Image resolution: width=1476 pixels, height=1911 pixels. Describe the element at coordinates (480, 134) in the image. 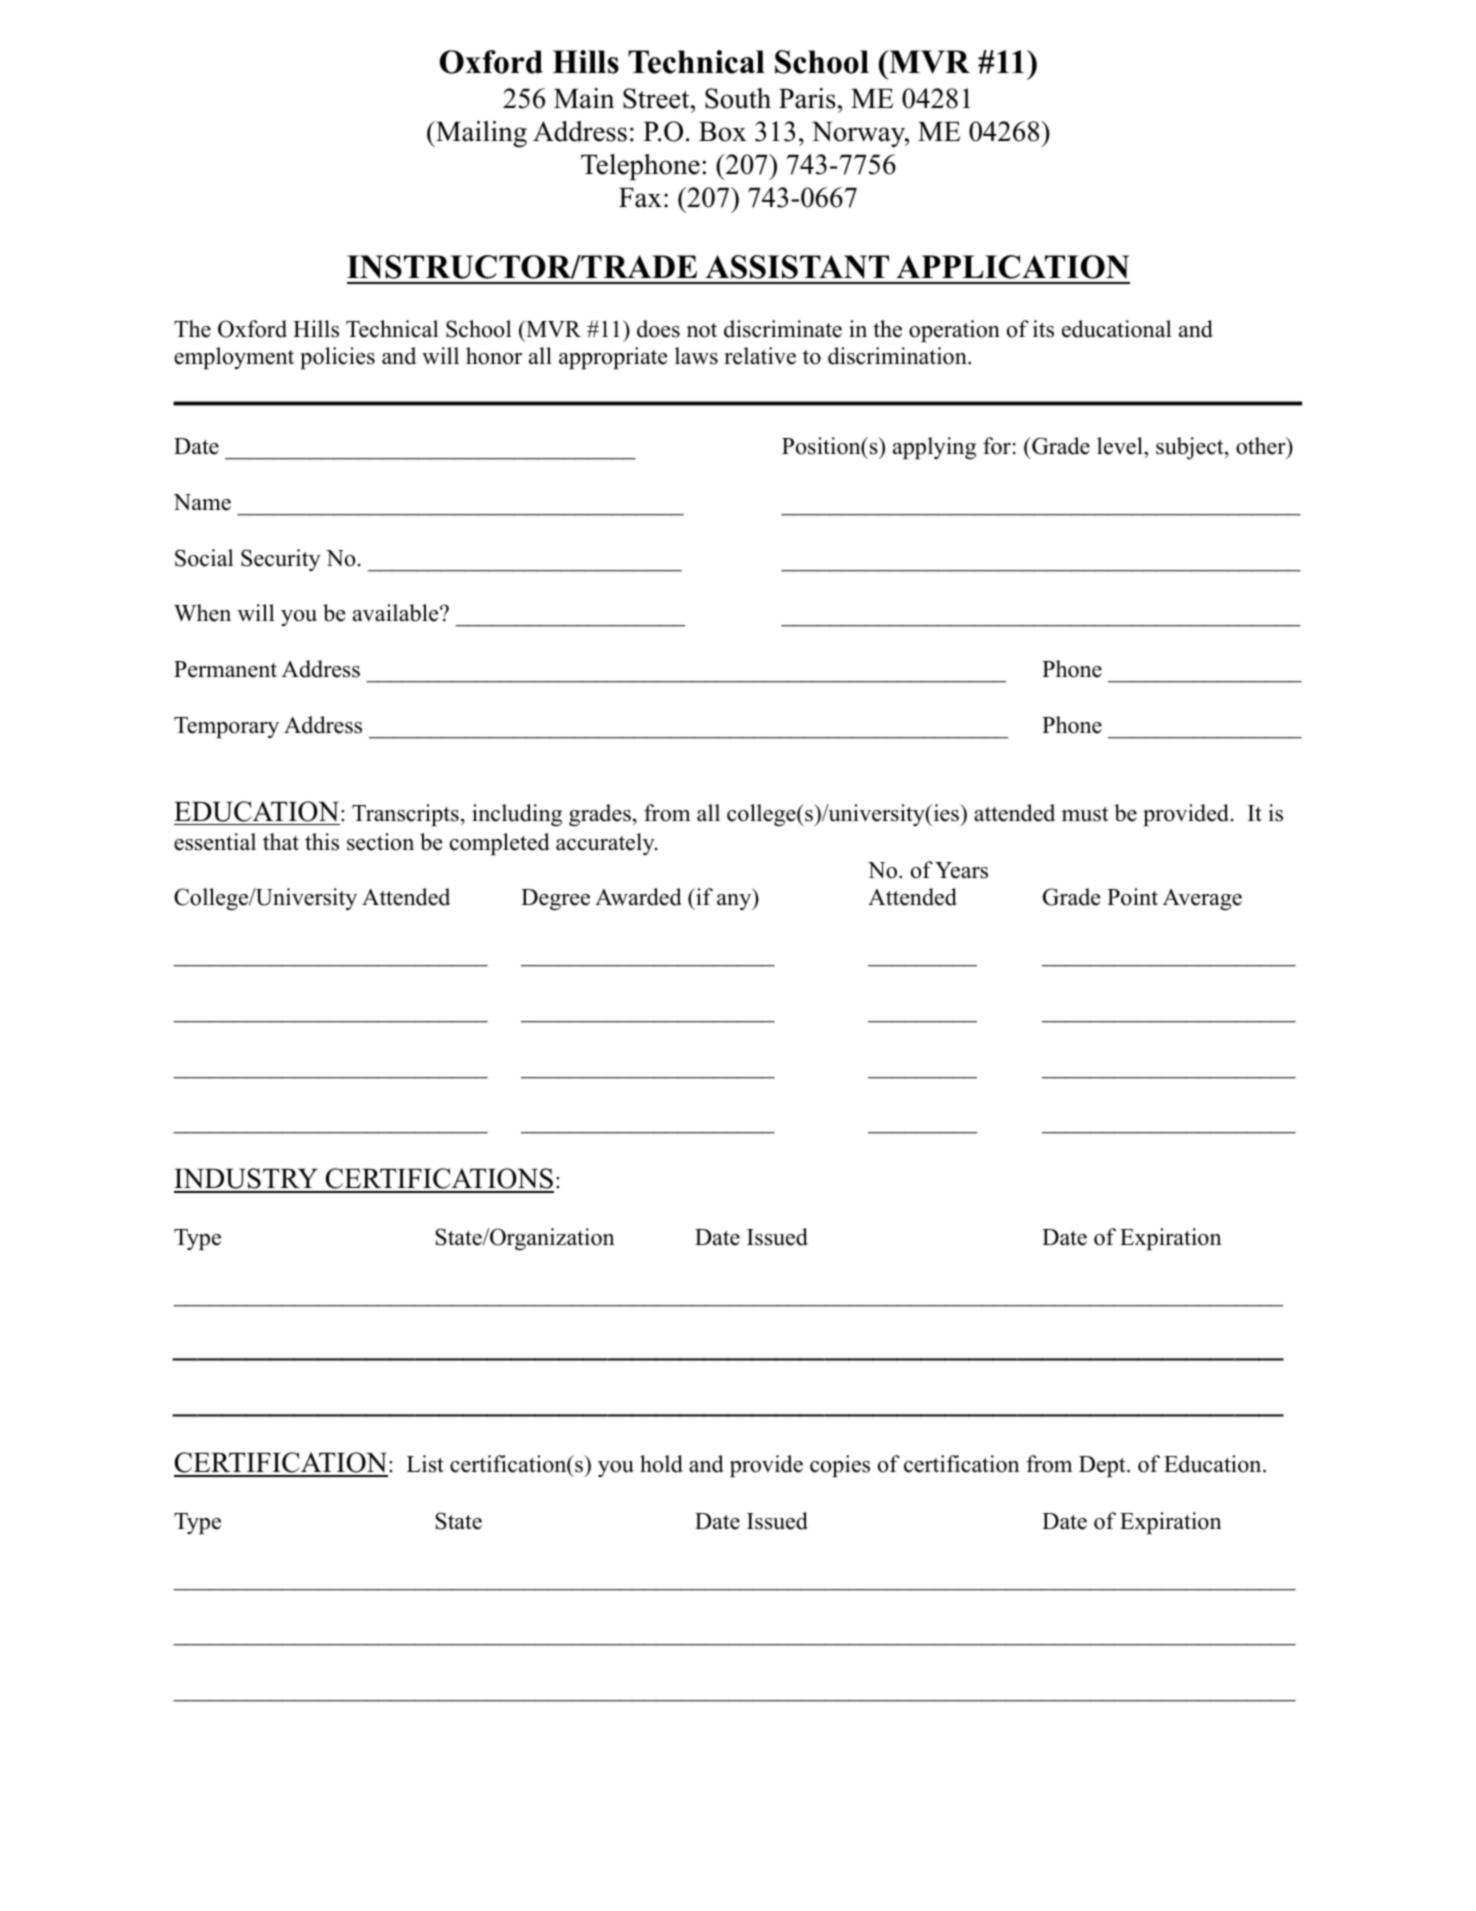

I see `Mailing` at that location.
